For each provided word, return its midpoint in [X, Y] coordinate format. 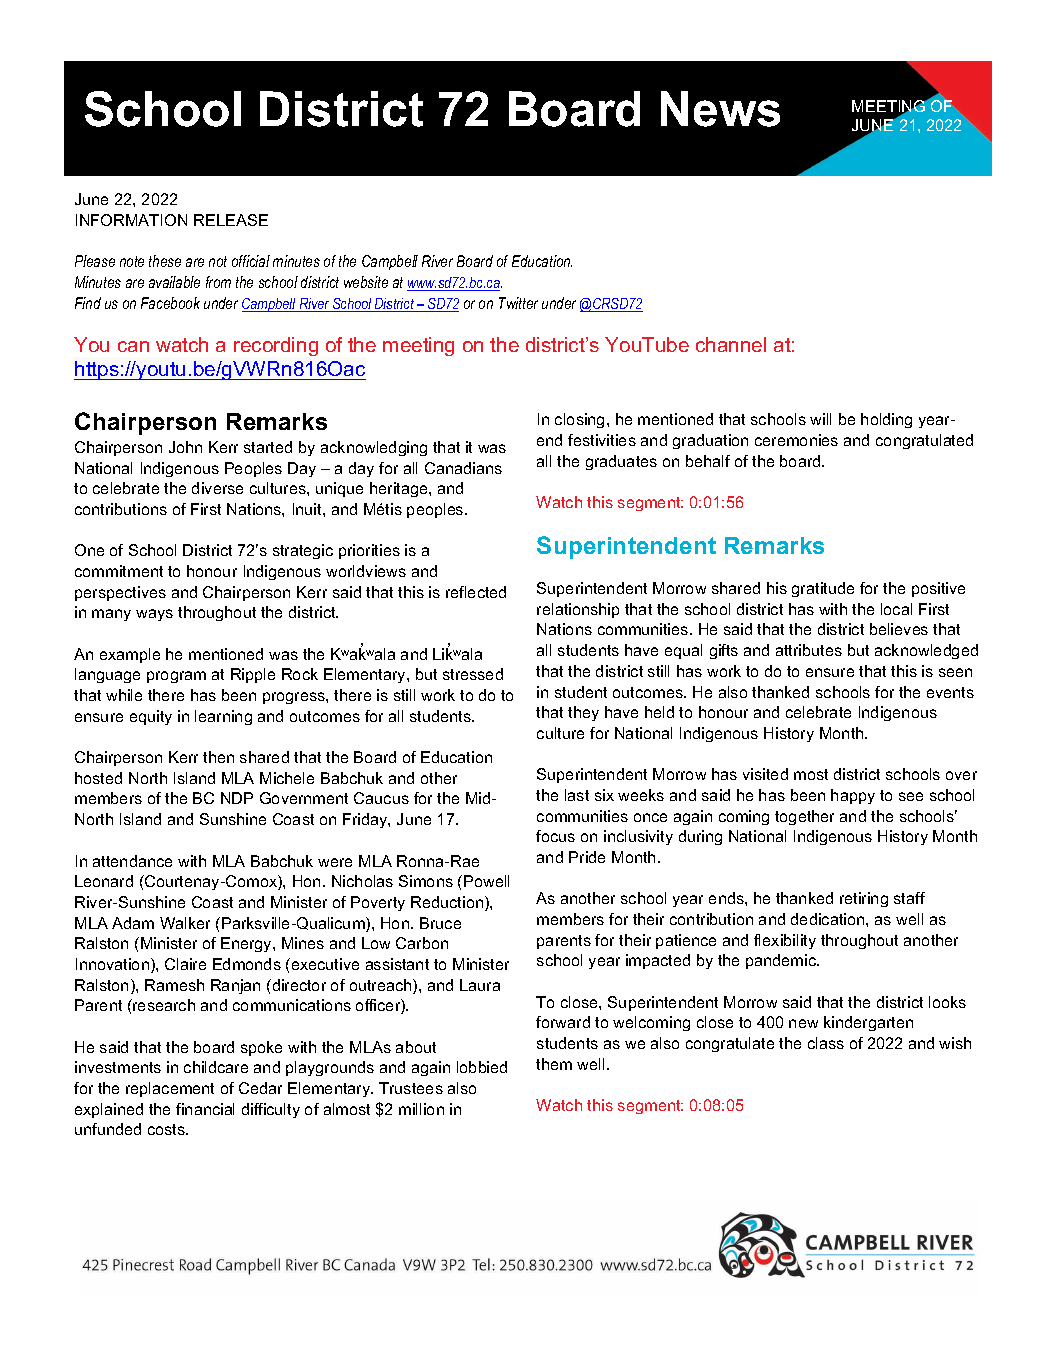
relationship [578, 610]
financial [205, 1109]
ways [154, 615]
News [720, 109]
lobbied [482, 1067]
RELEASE [231, 220]
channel [731, 344]
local [896, 609]
